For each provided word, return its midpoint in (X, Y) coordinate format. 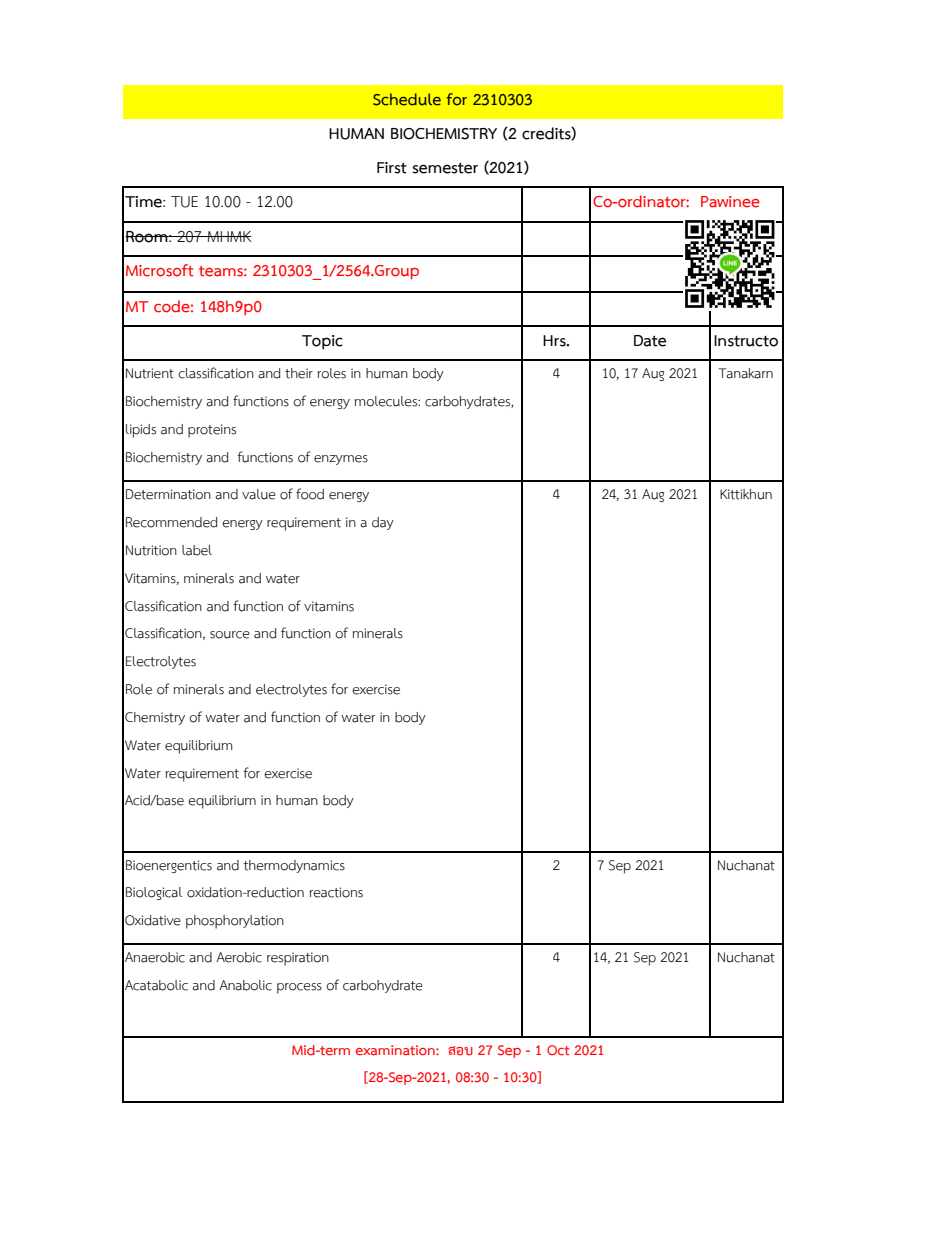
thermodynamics (294, 866)
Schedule (407, 99)
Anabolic (245, 985)
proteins (212, 431)
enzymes (341, 460)
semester (445, 168)
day (383, 523)
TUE (184, 202)
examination (396, 1050)
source (230, 635)
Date (650, 341)
